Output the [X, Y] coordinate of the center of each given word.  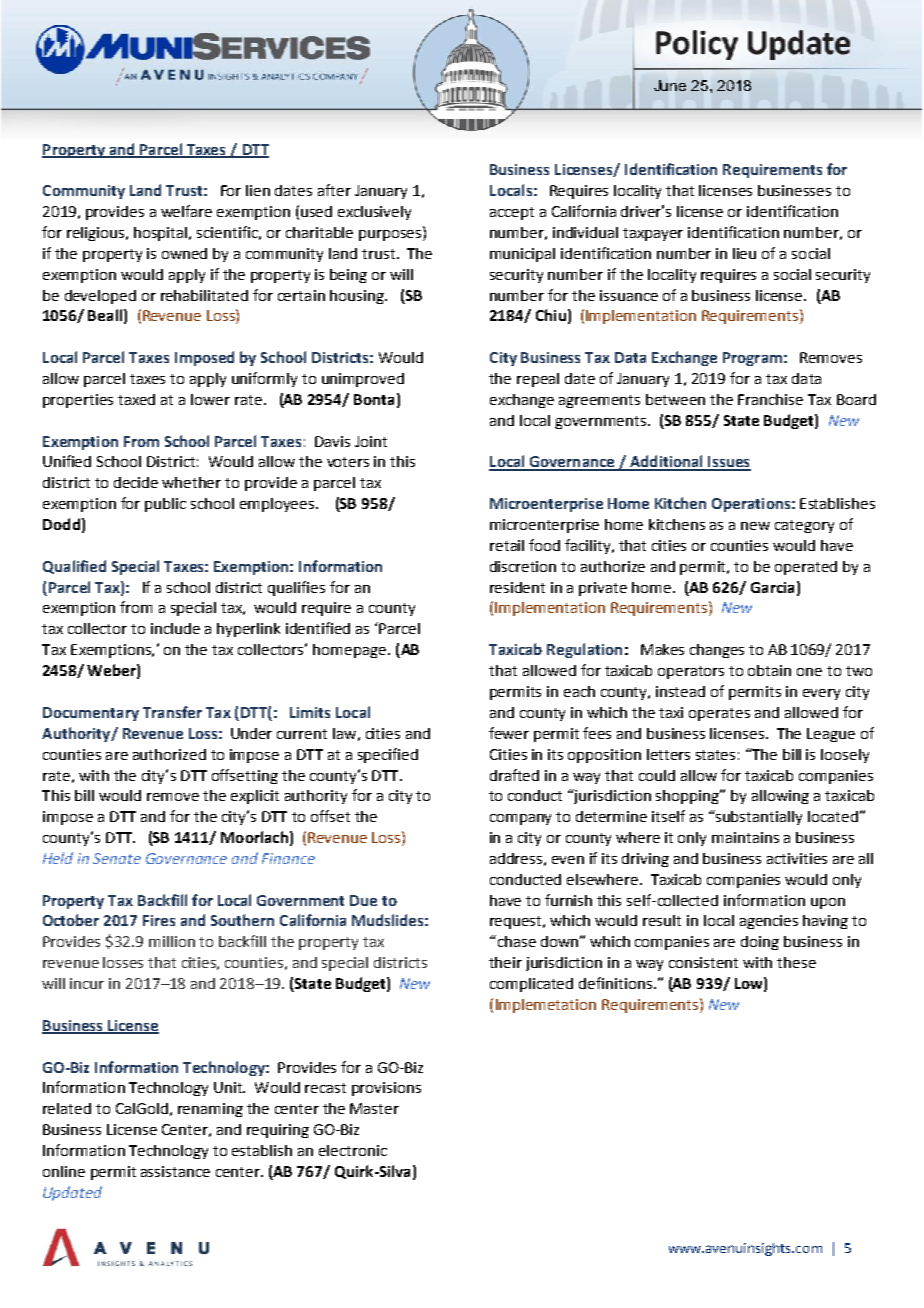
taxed [136, 399]
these [796, 962]
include [175, 628]
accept [512, 213]
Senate [117, 858]
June [670, 85]
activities [797, 858]
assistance [175, 1171]
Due [363, 900]
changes [717, 651]
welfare [186, 211]
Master [374, 1108]
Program [752, 359]
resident [517, 587]
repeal [538, 380]
